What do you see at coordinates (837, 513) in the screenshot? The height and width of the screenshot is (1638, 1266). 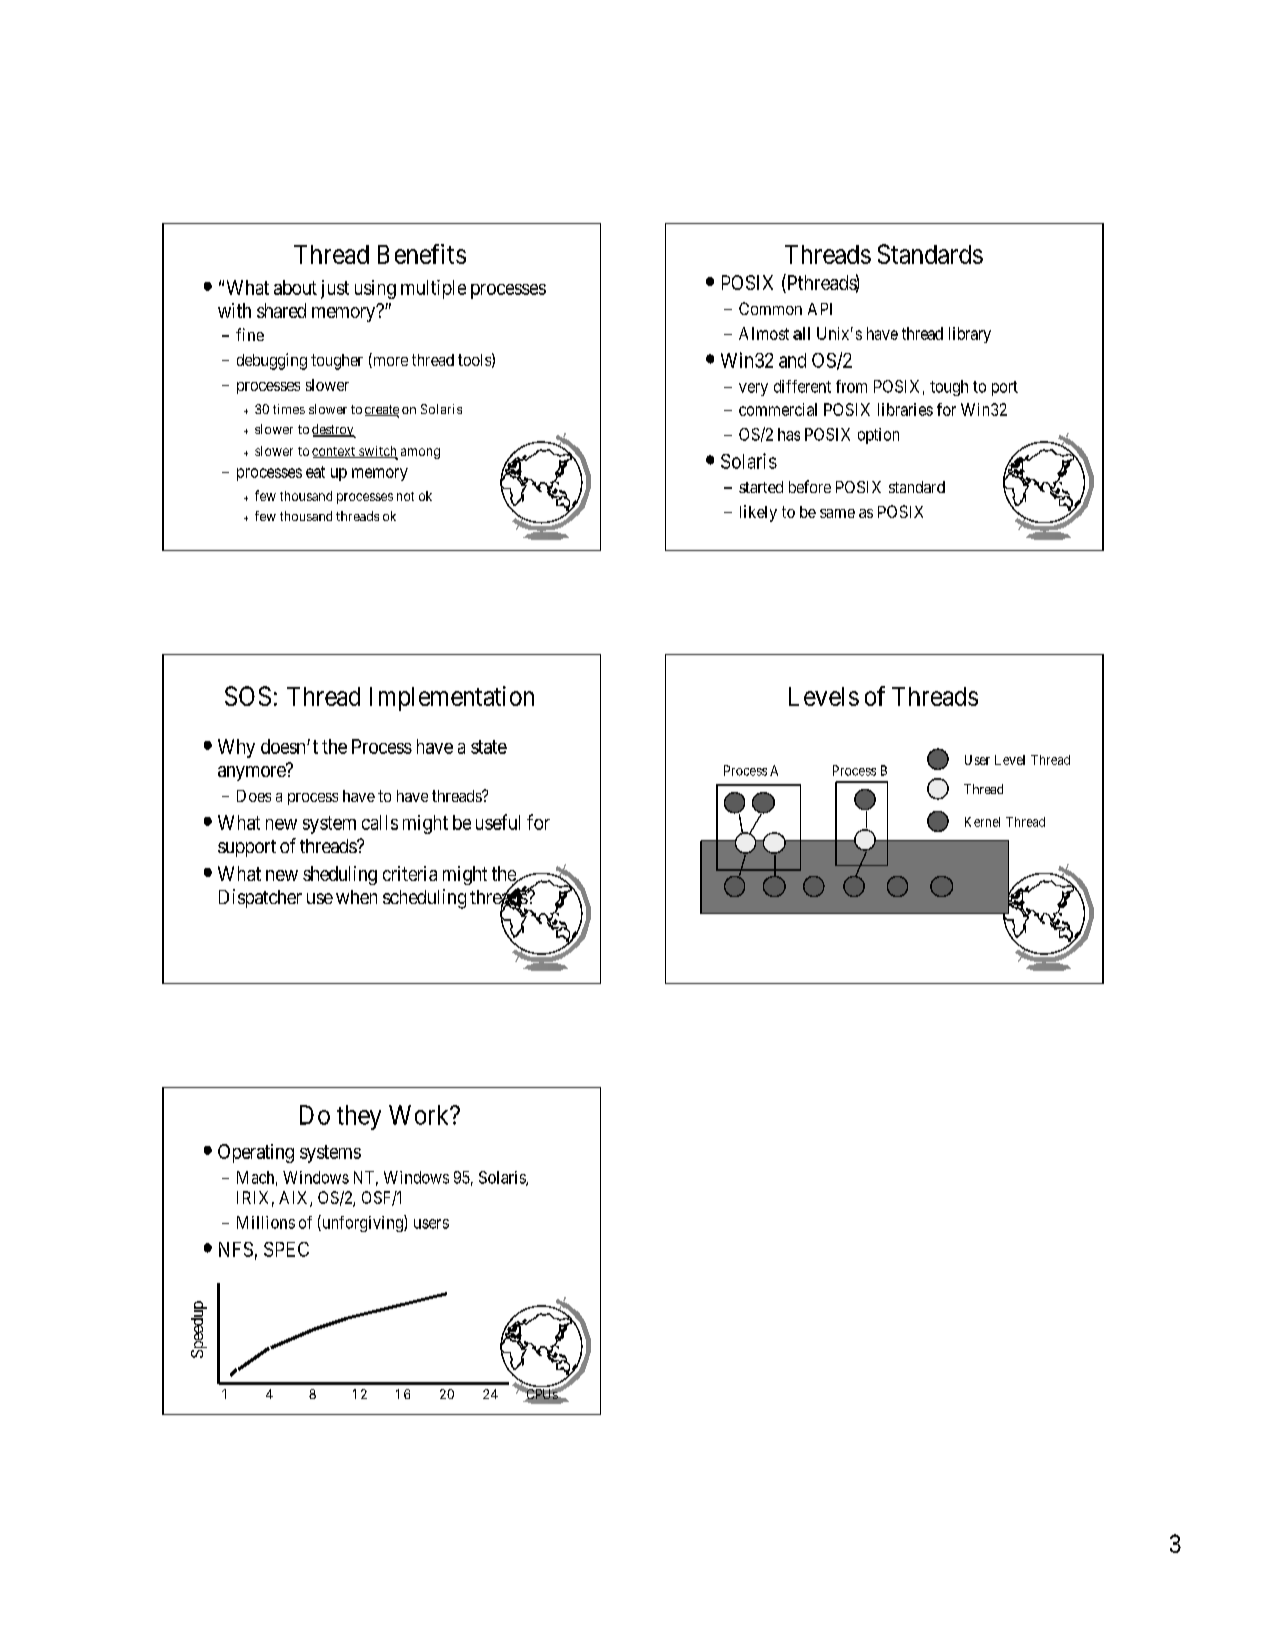 I see `same` at bounding box center [837, 513].
